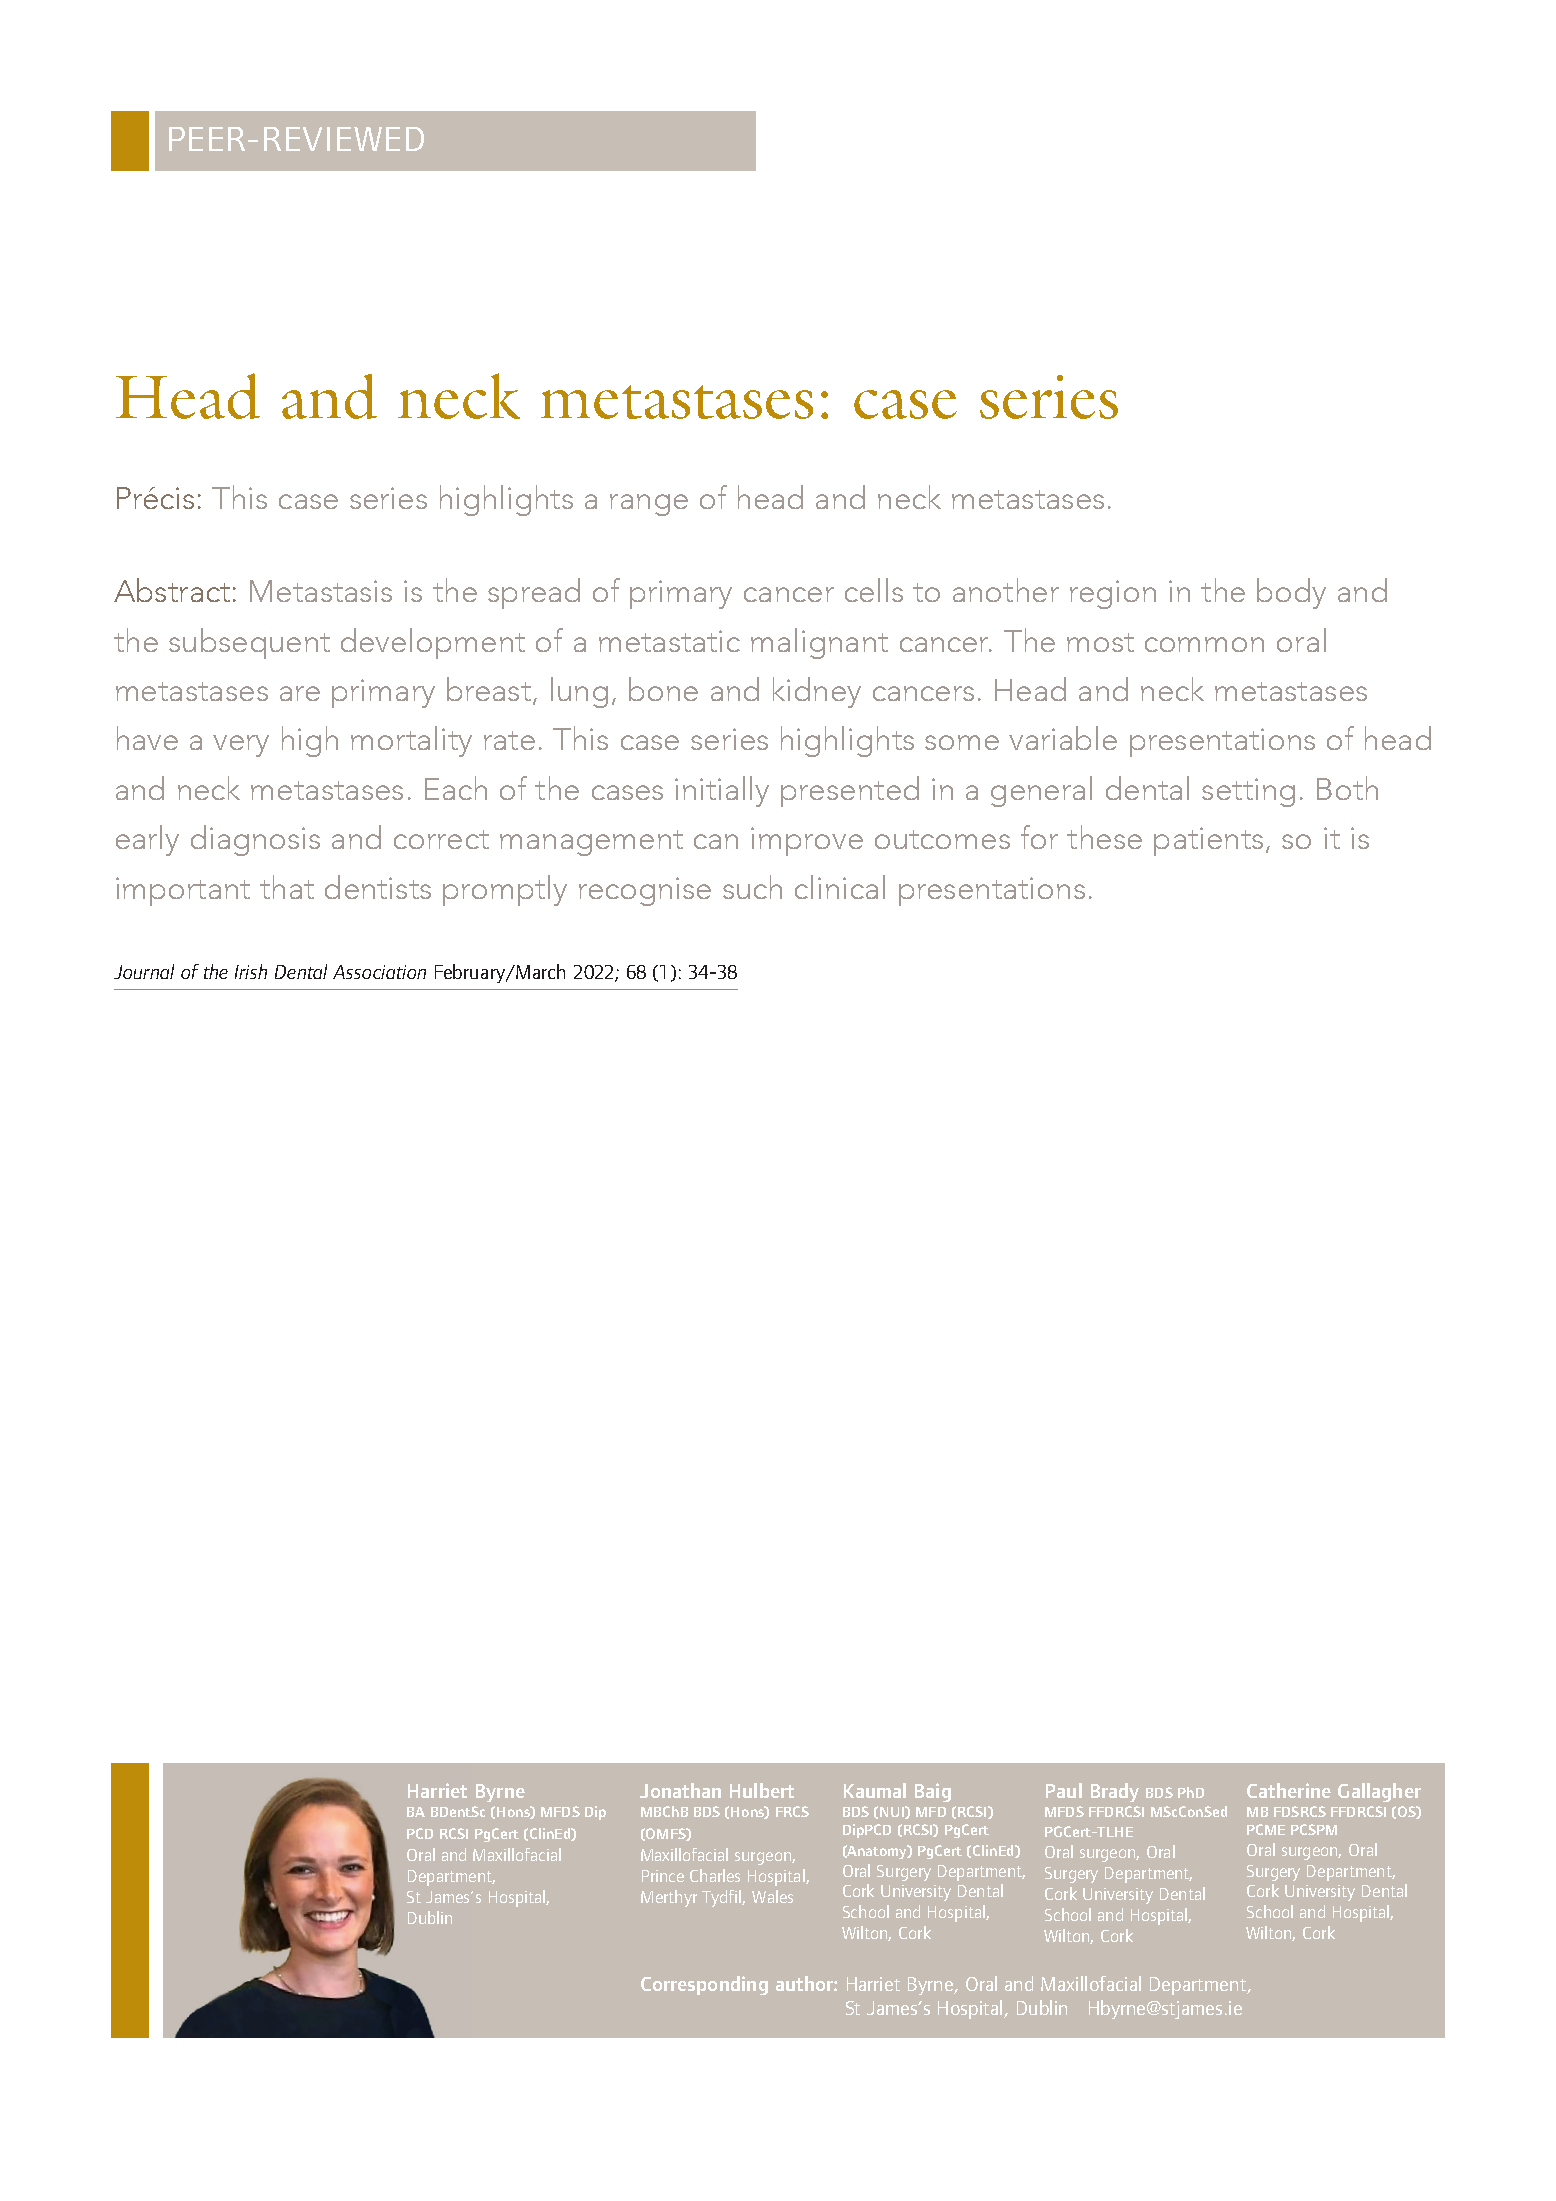  I want to click on Catherine, so click(1289, 1790).
